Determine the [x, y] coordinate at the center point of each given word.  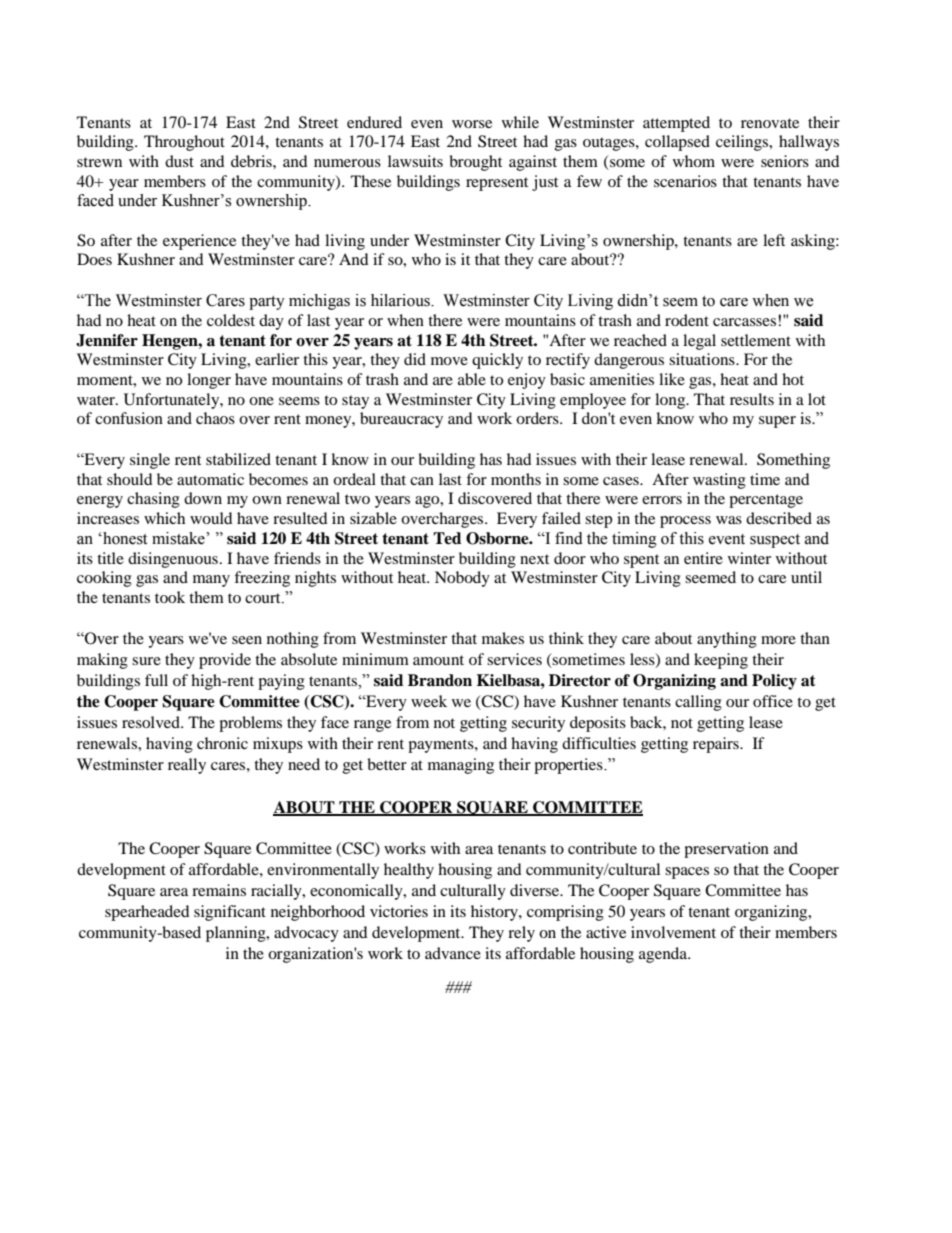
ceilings [743, 143]
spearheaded [147, 913]
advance [453, 953]
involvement [673, 932]
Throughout [184, 143]
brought [475, 163]
